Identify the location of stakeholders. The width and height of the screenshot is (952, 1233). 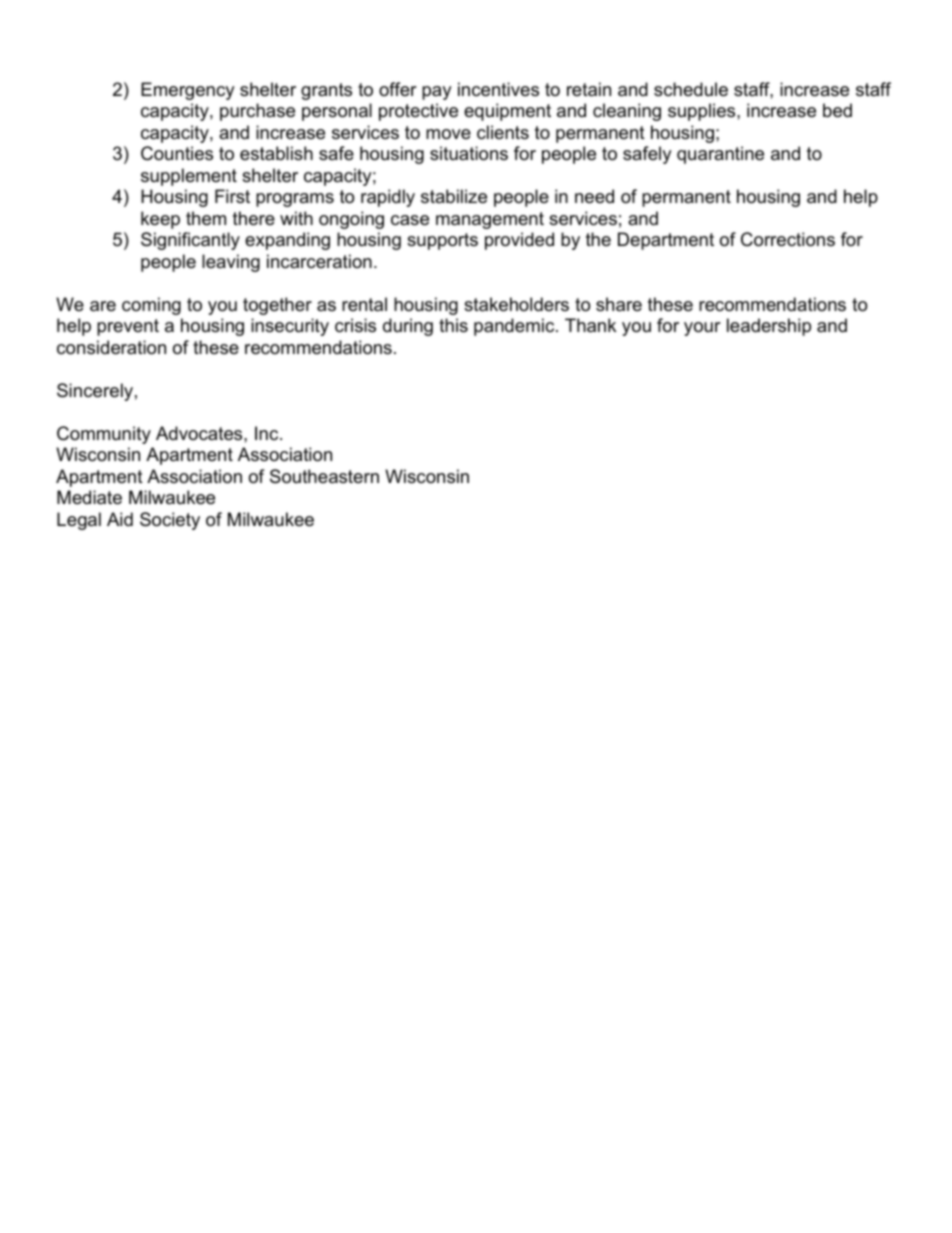
(516, 304).
